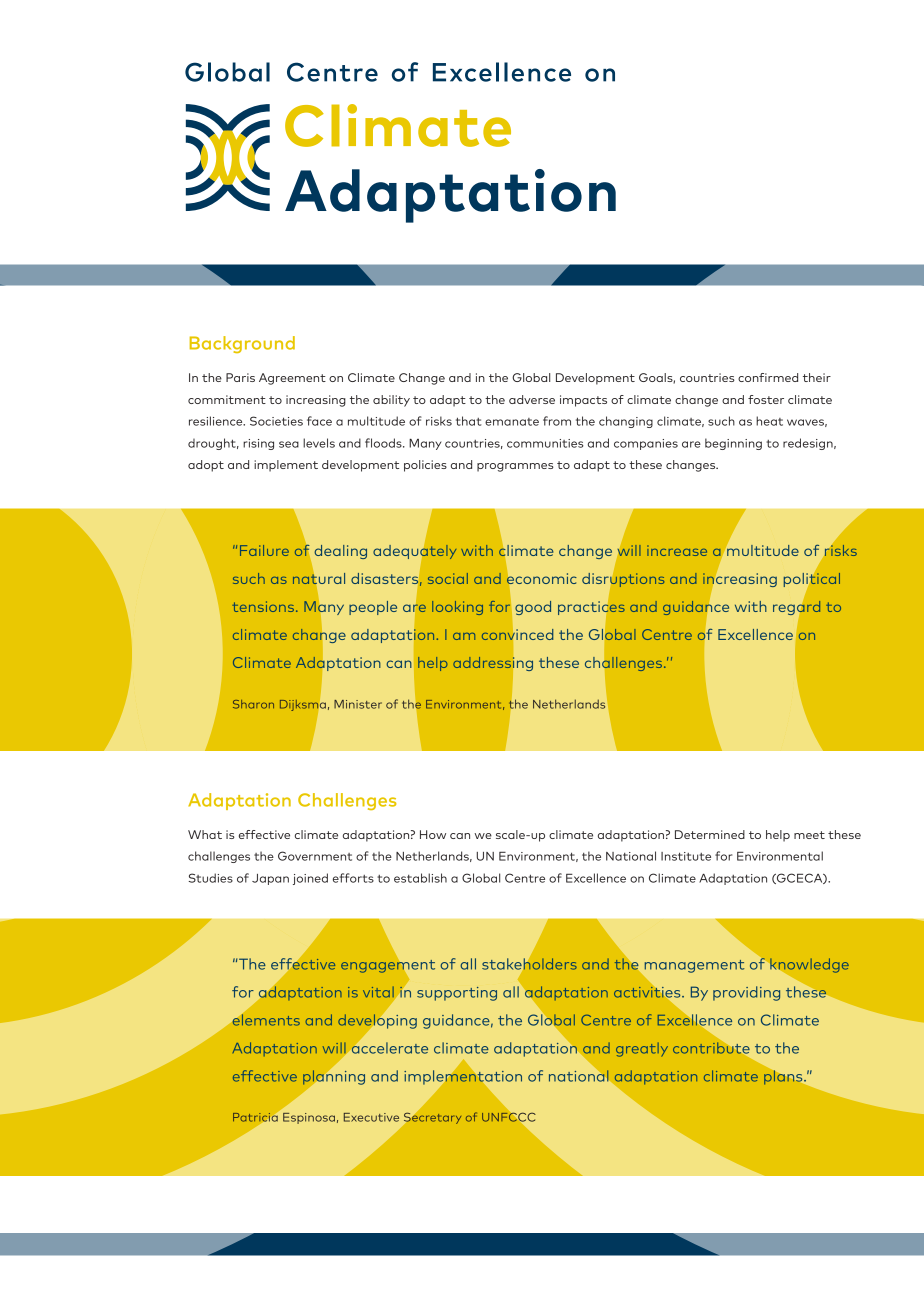  Describe the element at coordinates (768, 377) in the screenshot. I see `confirmed` at that location.
